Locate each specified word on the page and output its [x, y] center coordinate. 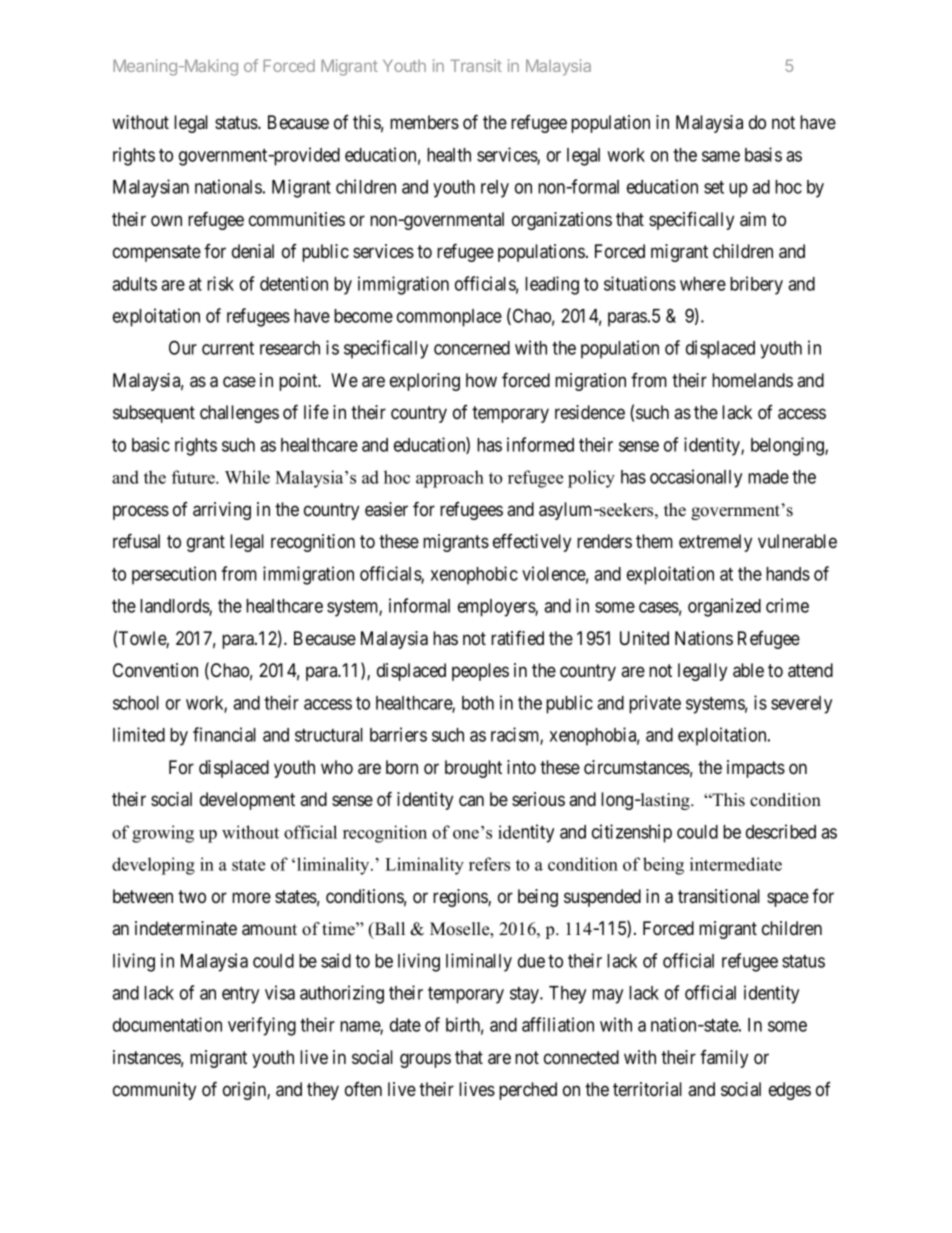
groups [425, 1060]
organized [724, 607]
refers [489, 864]
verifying [262, 1026]
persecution [174, 575]
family [724, 1059]
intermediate [736, 864]
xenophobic [474, 575]
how [481, 380]
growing [163, 834]
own [166, 221]
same [721, 156]
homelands [752, 380]
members [424, 122]
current [228, 348]
